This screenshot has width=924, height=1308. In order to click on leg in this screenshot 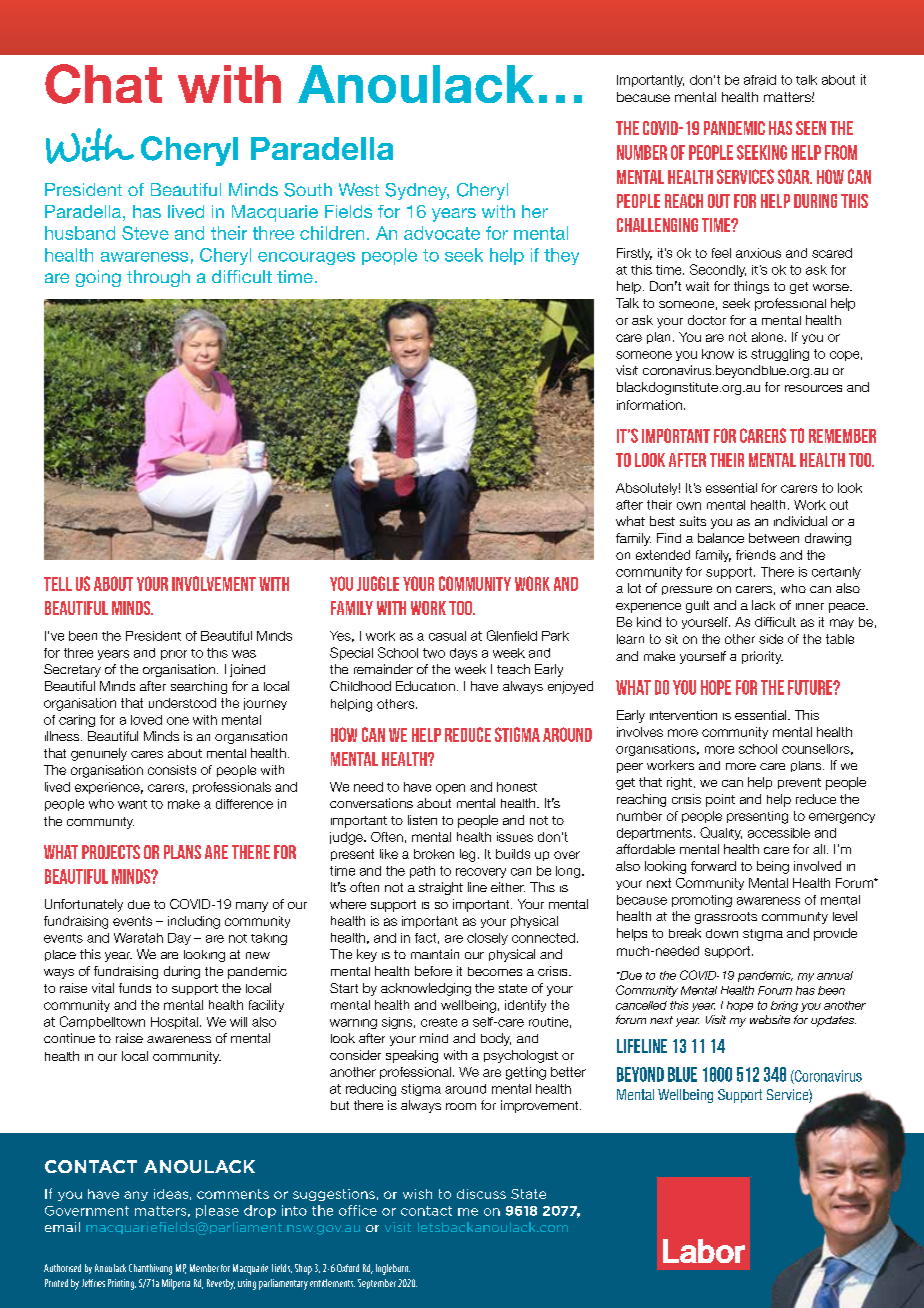, I will do `click(467, 855)`.
